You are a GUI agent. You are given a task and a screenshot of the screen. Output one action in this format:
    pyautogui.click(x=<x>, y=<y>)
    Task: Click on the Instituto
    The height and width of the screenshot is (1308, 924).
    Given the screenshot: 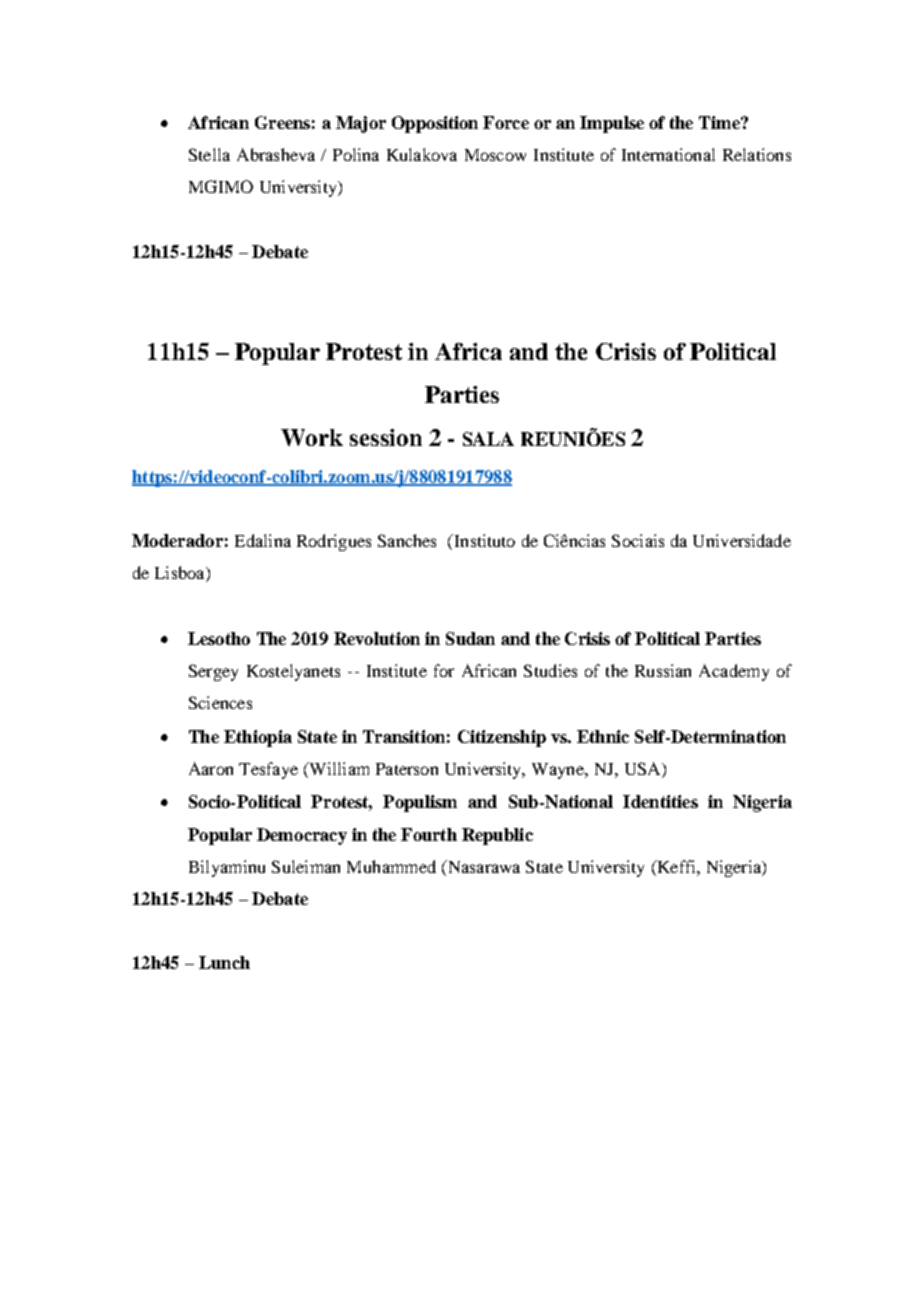 What is the action you would take?
    pyautogui.click(x=483, y=540)
